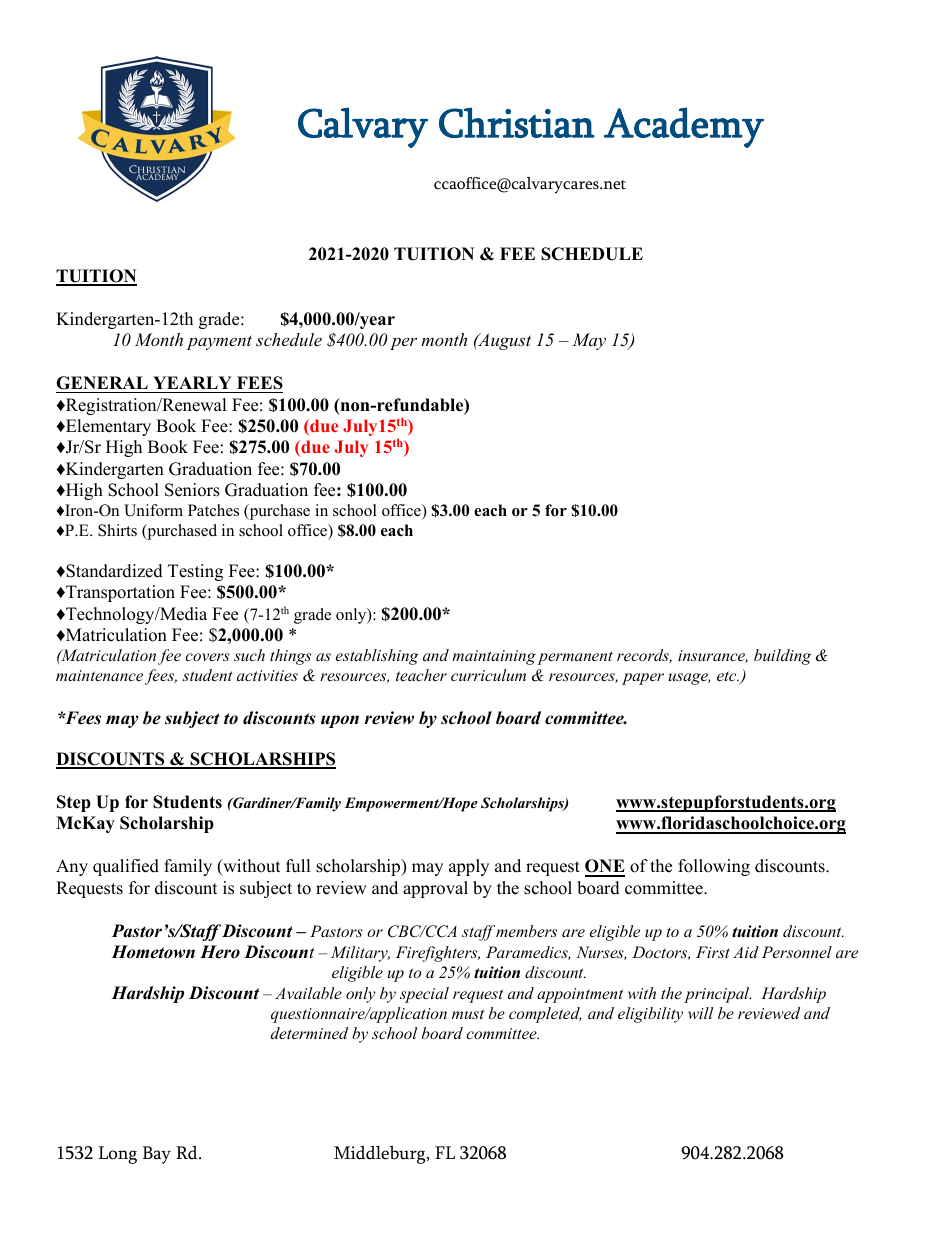  Describe the element at coordinates (469, 867) in the screenshot. I see `apply` at that location.
